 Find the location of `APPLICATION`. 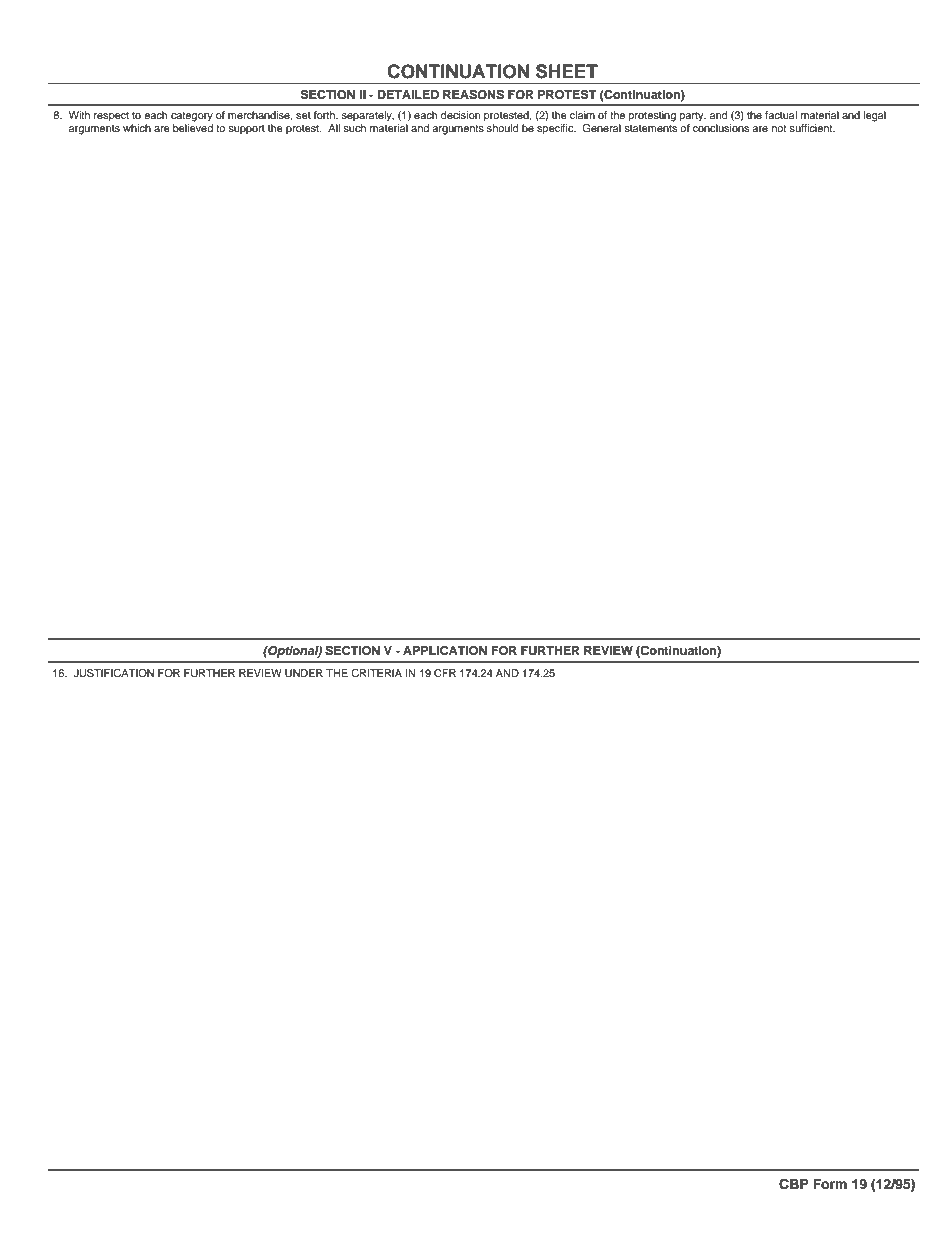

APPLICATION is located at coordinates (445, 651).
